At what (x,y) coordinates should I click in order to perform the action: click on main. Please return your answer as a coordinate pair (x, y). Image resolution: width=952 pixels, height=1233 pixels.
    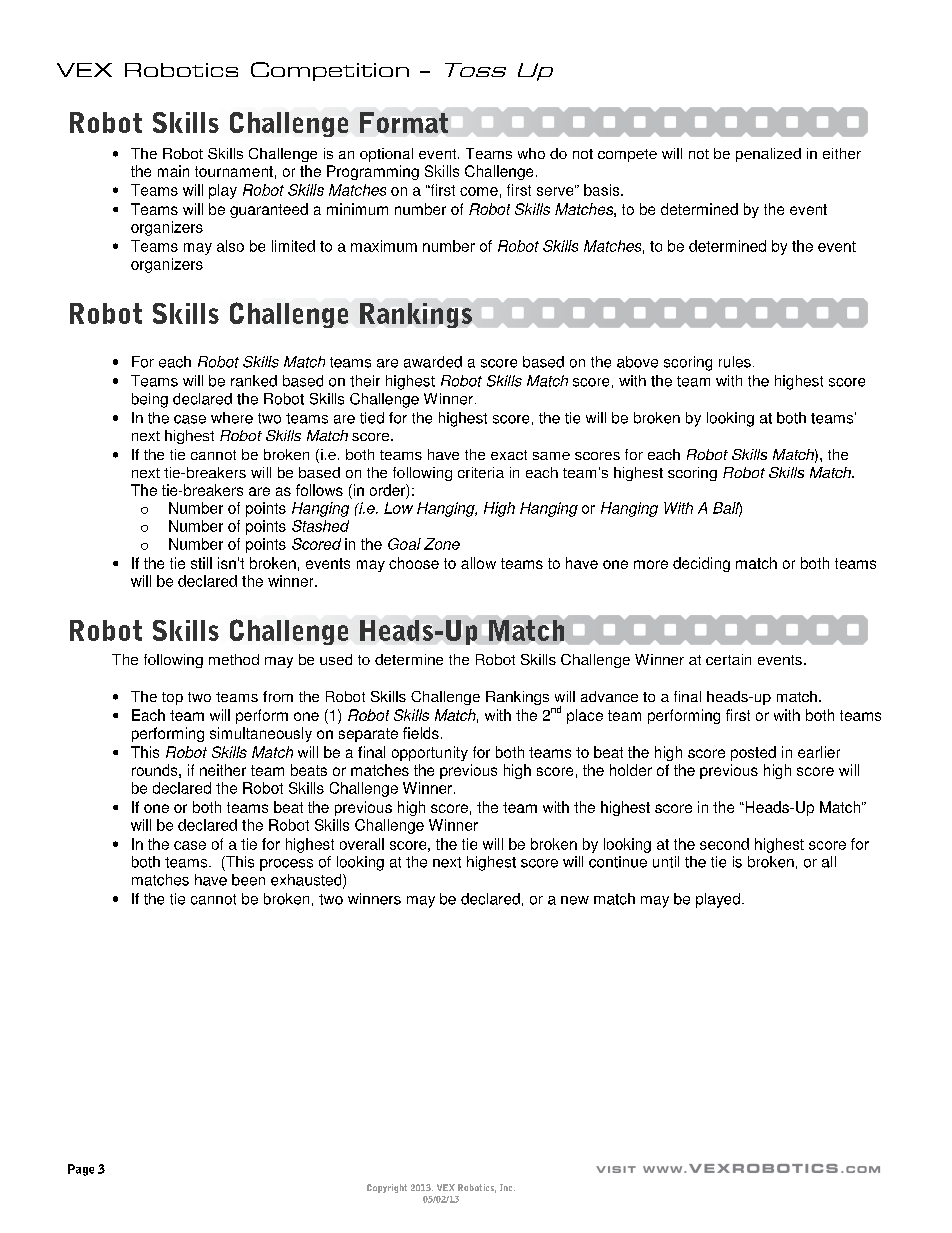
    Looking at the image, I should click on (173, 171).
